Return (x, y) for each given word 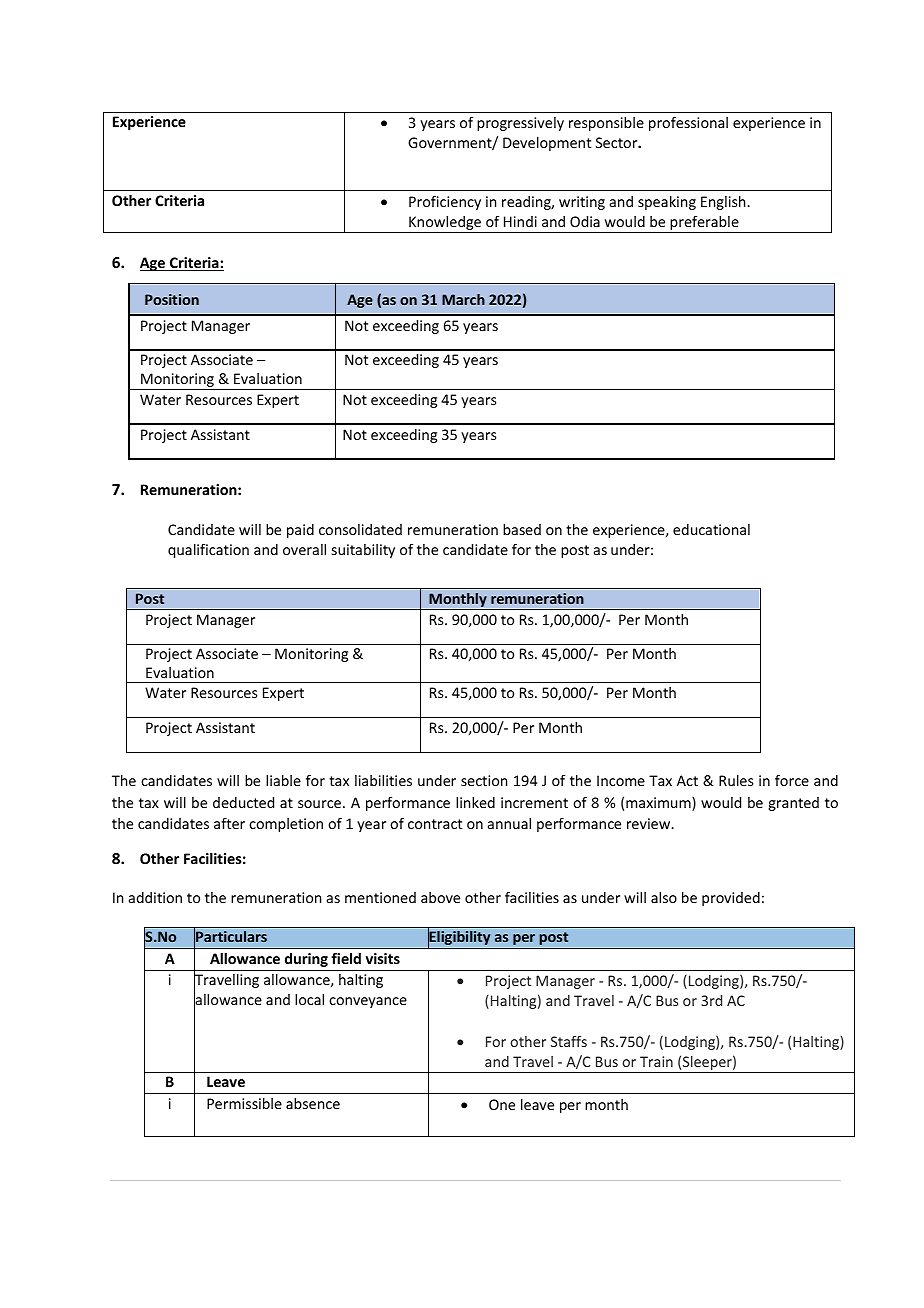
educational (711, 529)
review (650, 823)
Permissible (244, 1103)
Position (172, 299)
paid (300, 531)
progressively (520, 124)
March (463, 299)
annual (509, 823)
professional (688, 124)
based (522, 529)
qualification (208, 551)
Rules (736, 780)
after (229, 823)
